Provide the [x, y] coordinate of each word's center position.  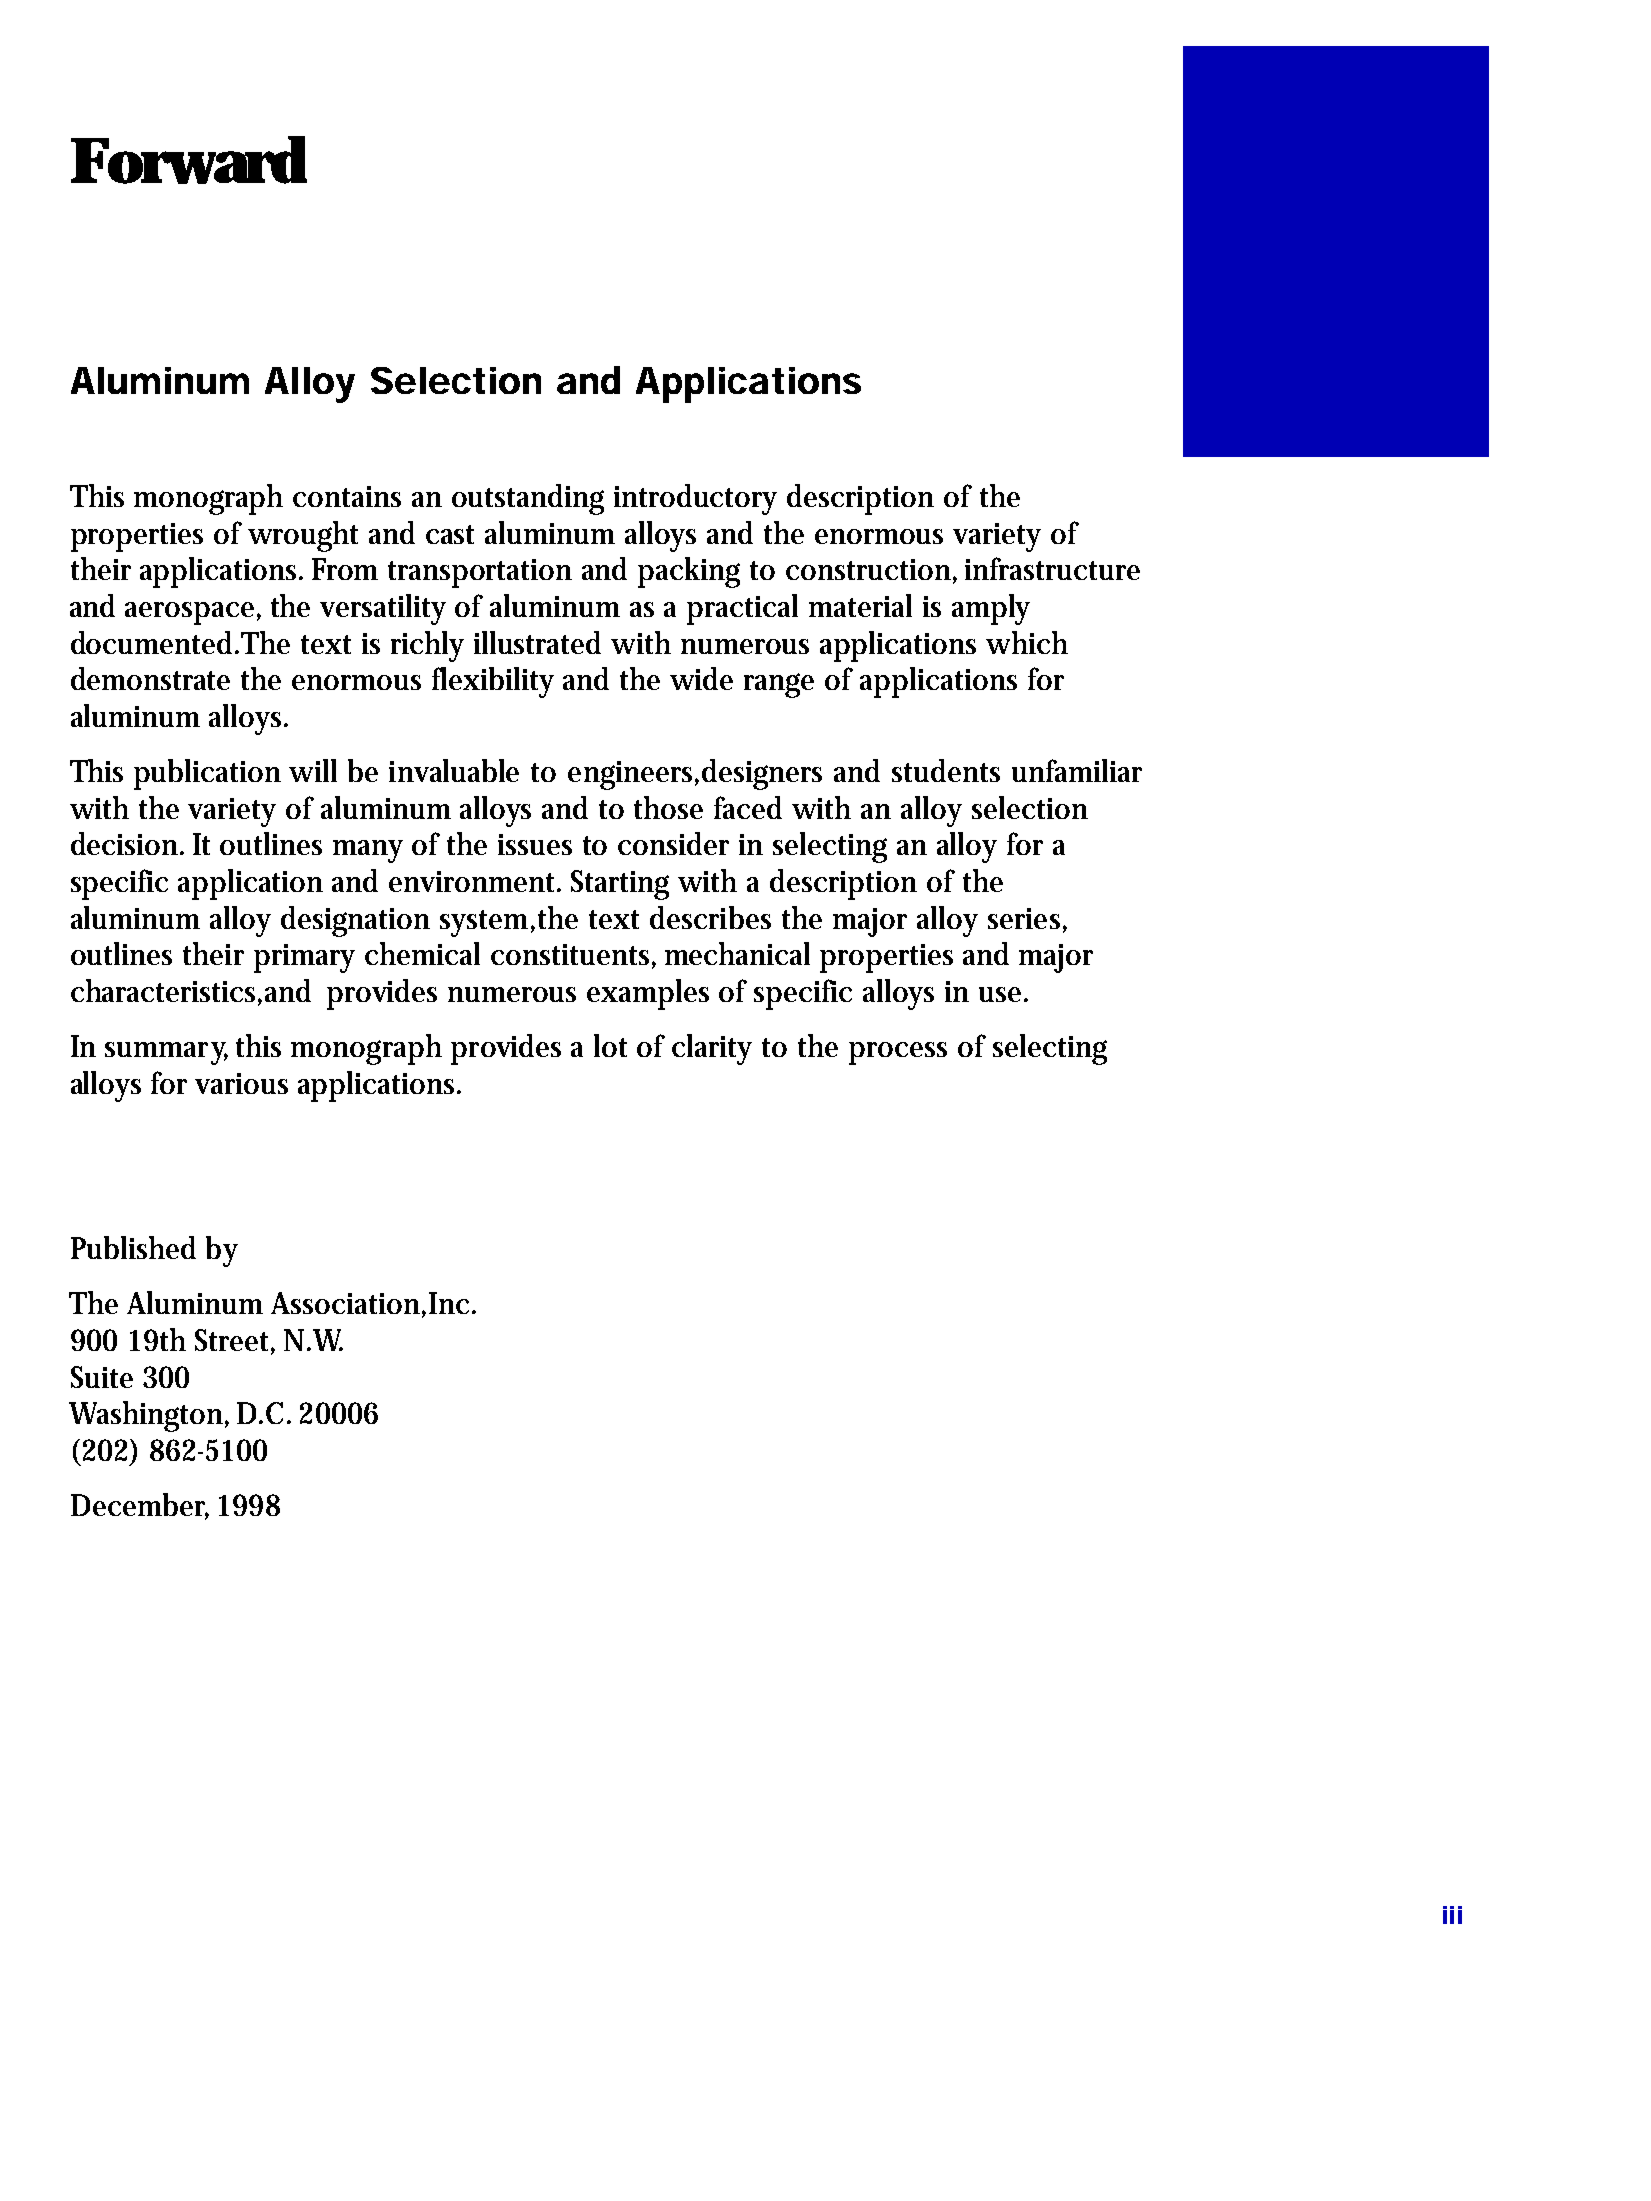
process [898, 1053]
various [241, 1083]
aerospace [189, 613]
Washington [147, 1416]
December [140, 1506]
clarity [712, 1049]
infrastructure [1052, 568]
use [1000, 994]
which [1027, 642]
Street [233, 1341]
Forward [188, 160]
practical [742, 609]
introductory [695, 499]
